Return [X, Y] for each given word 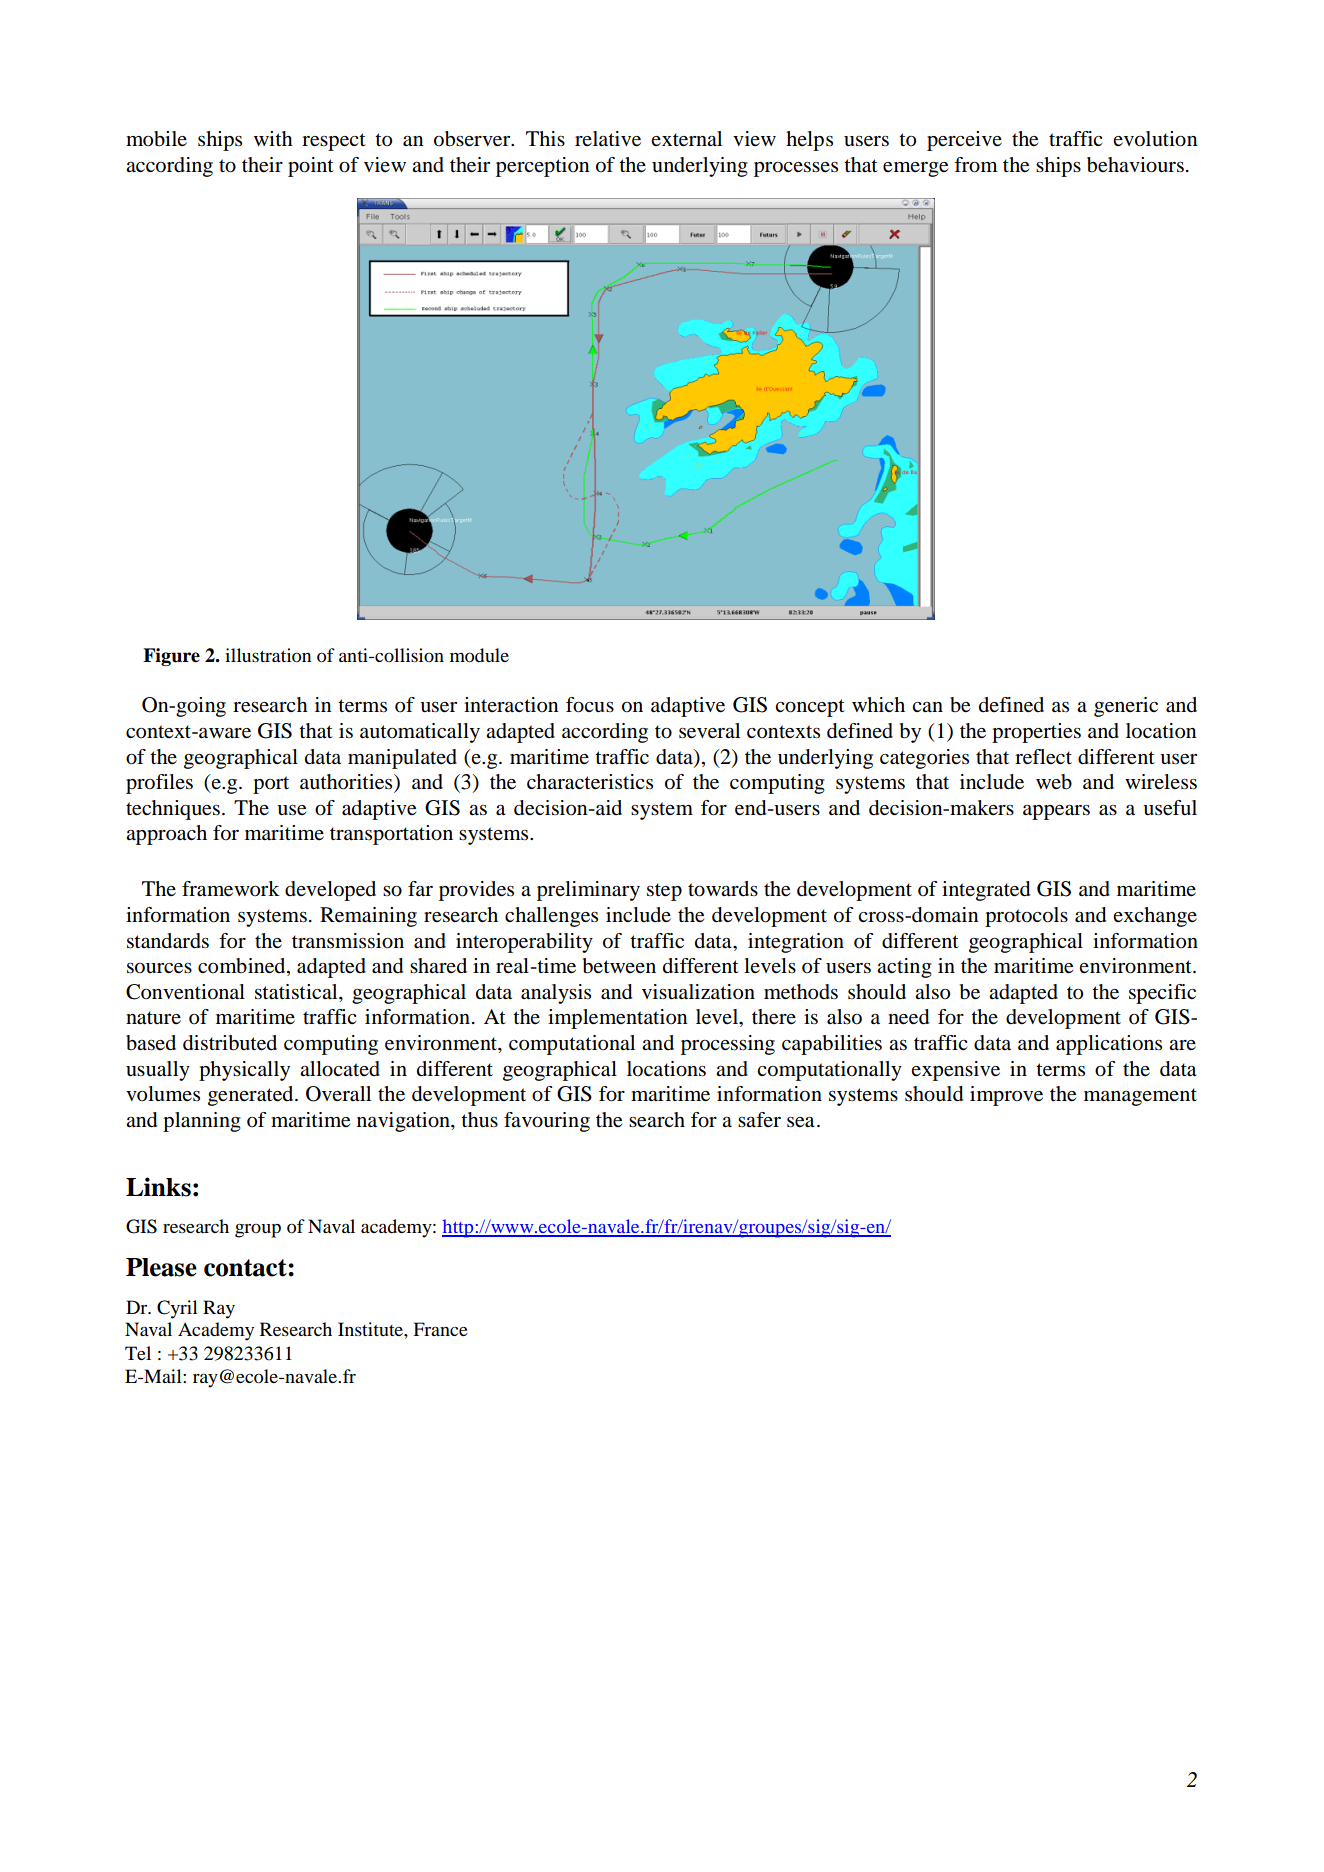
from [976, 165]
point [311, 167]
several [709, 731]
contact [246, 1268]
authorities [347, 783]
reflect [1043, 757]
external [686, 139]
